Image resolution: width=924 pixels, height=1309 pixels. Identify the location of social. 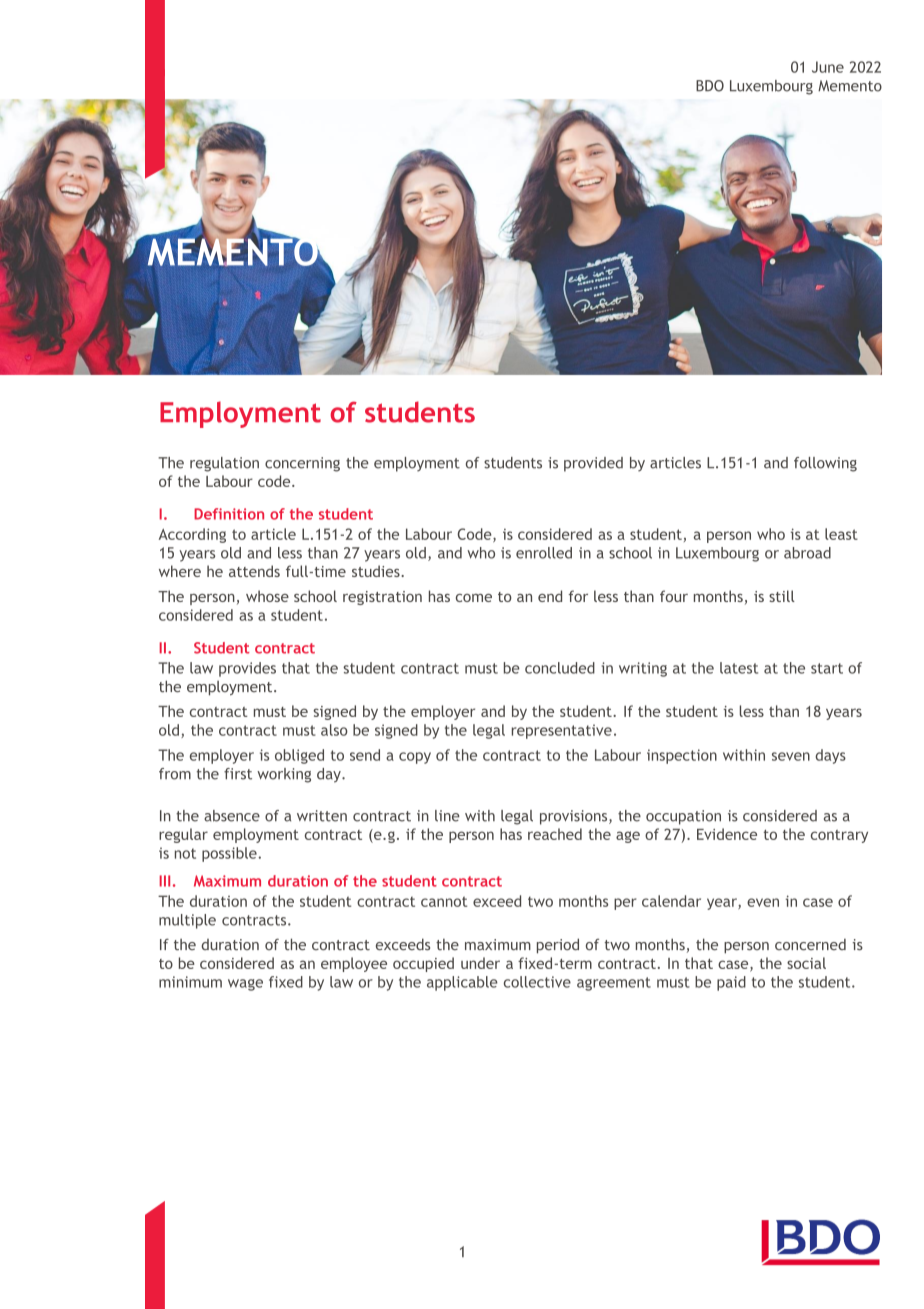
(806, 963).
